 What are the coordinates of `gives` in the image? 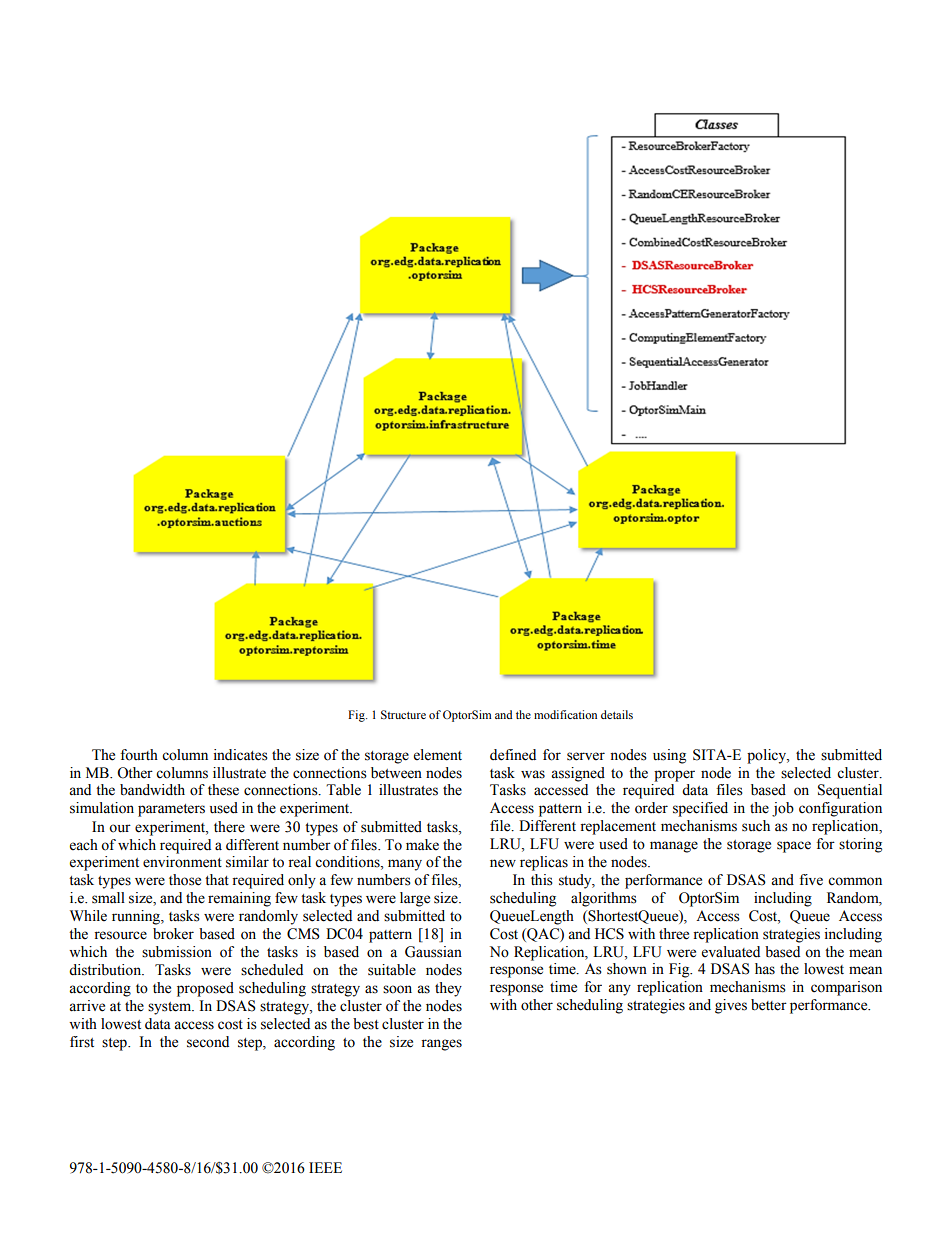 It's located at (731, 1006).
